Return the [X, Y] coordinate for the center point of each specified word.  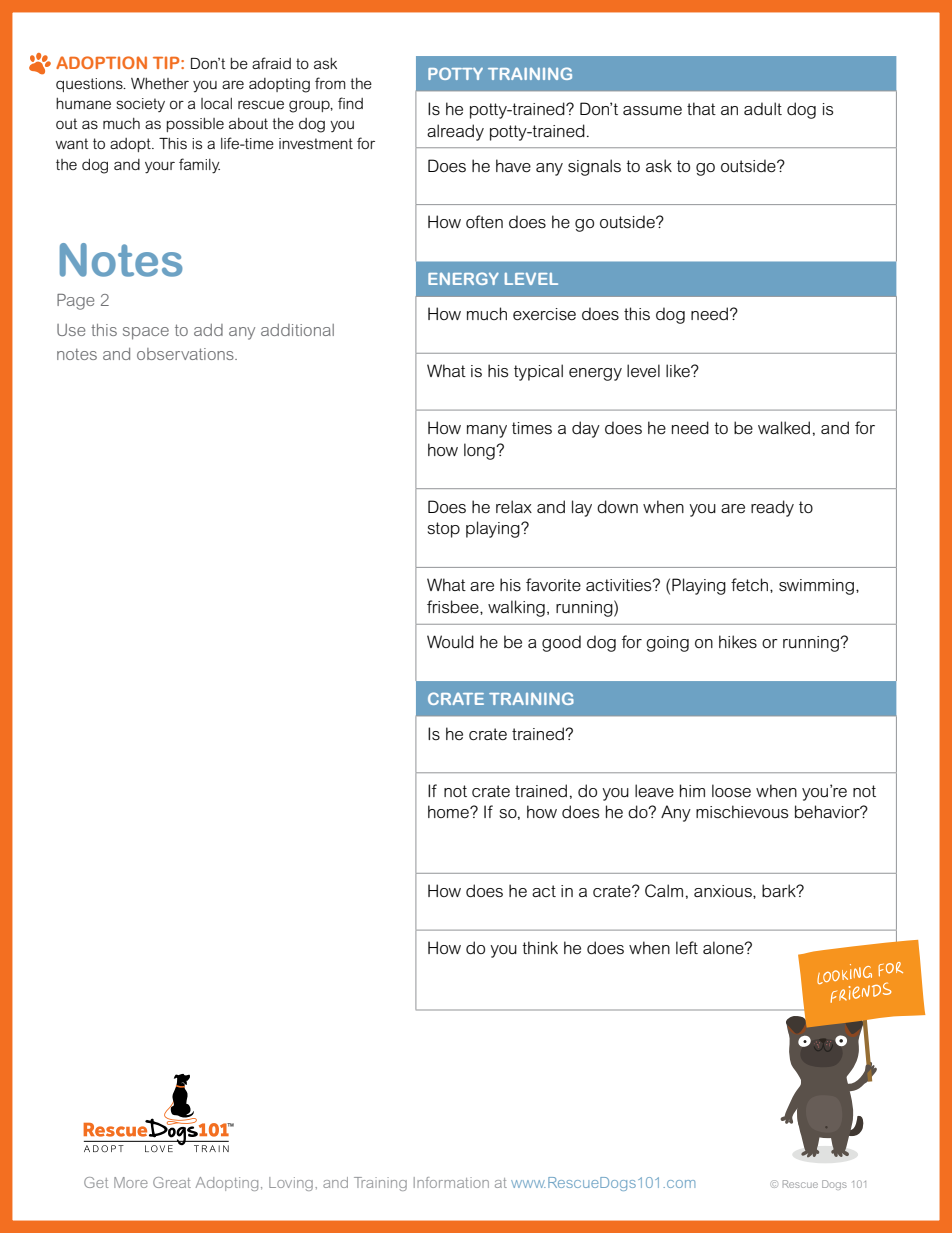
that [701, 108]
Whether [160, 83]
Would [450, 642]
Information [451, 1182]
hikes [738, 642]
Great [172, 1182]
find [350, 103]
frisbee [454, 607]
